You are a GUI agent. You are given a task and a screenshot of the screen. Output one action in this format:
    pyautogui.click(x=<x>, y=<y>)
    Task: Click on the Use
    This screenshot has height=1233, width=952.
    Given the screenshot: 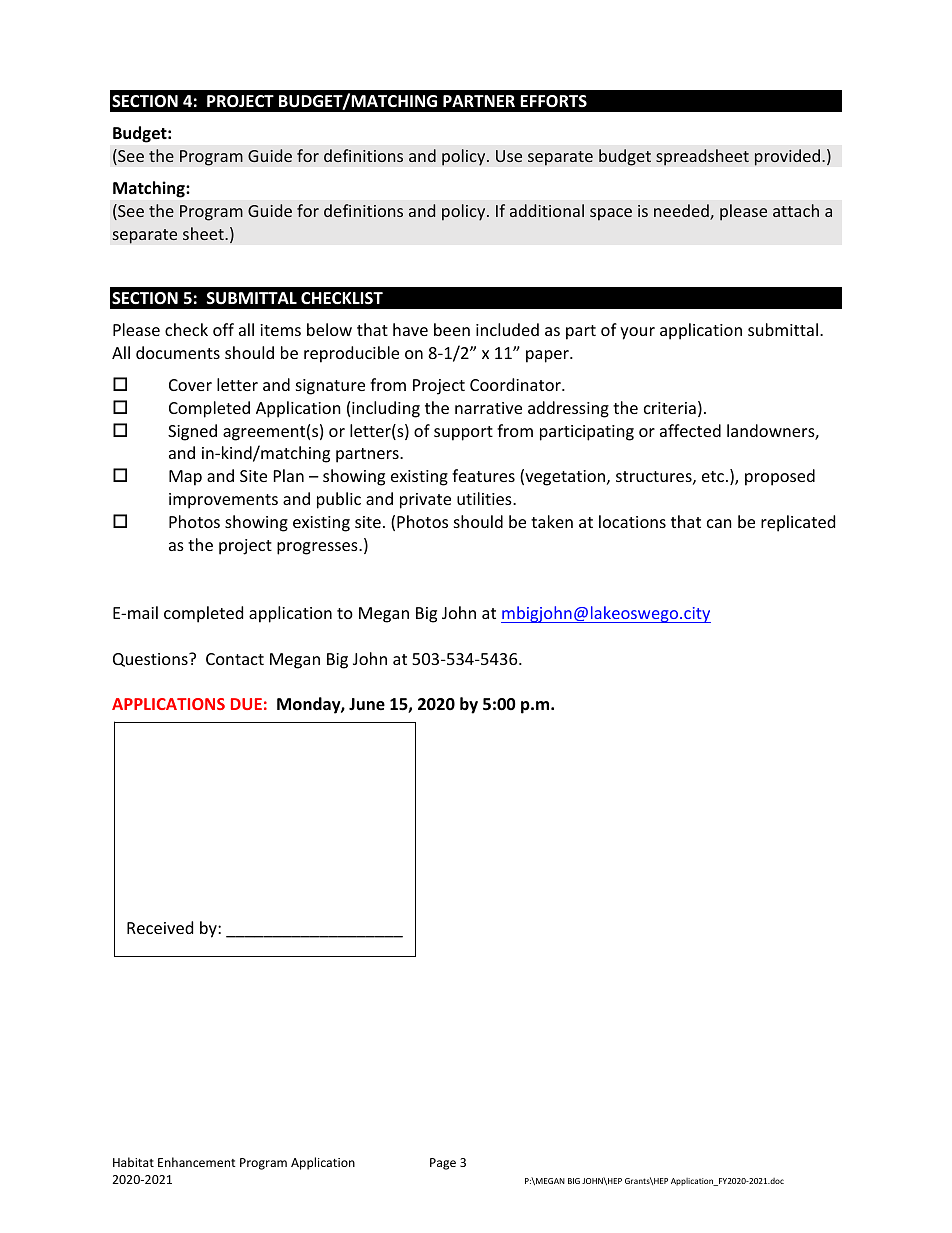 What is the action you would take?
    pyautogui.click(x=509, y=156)
